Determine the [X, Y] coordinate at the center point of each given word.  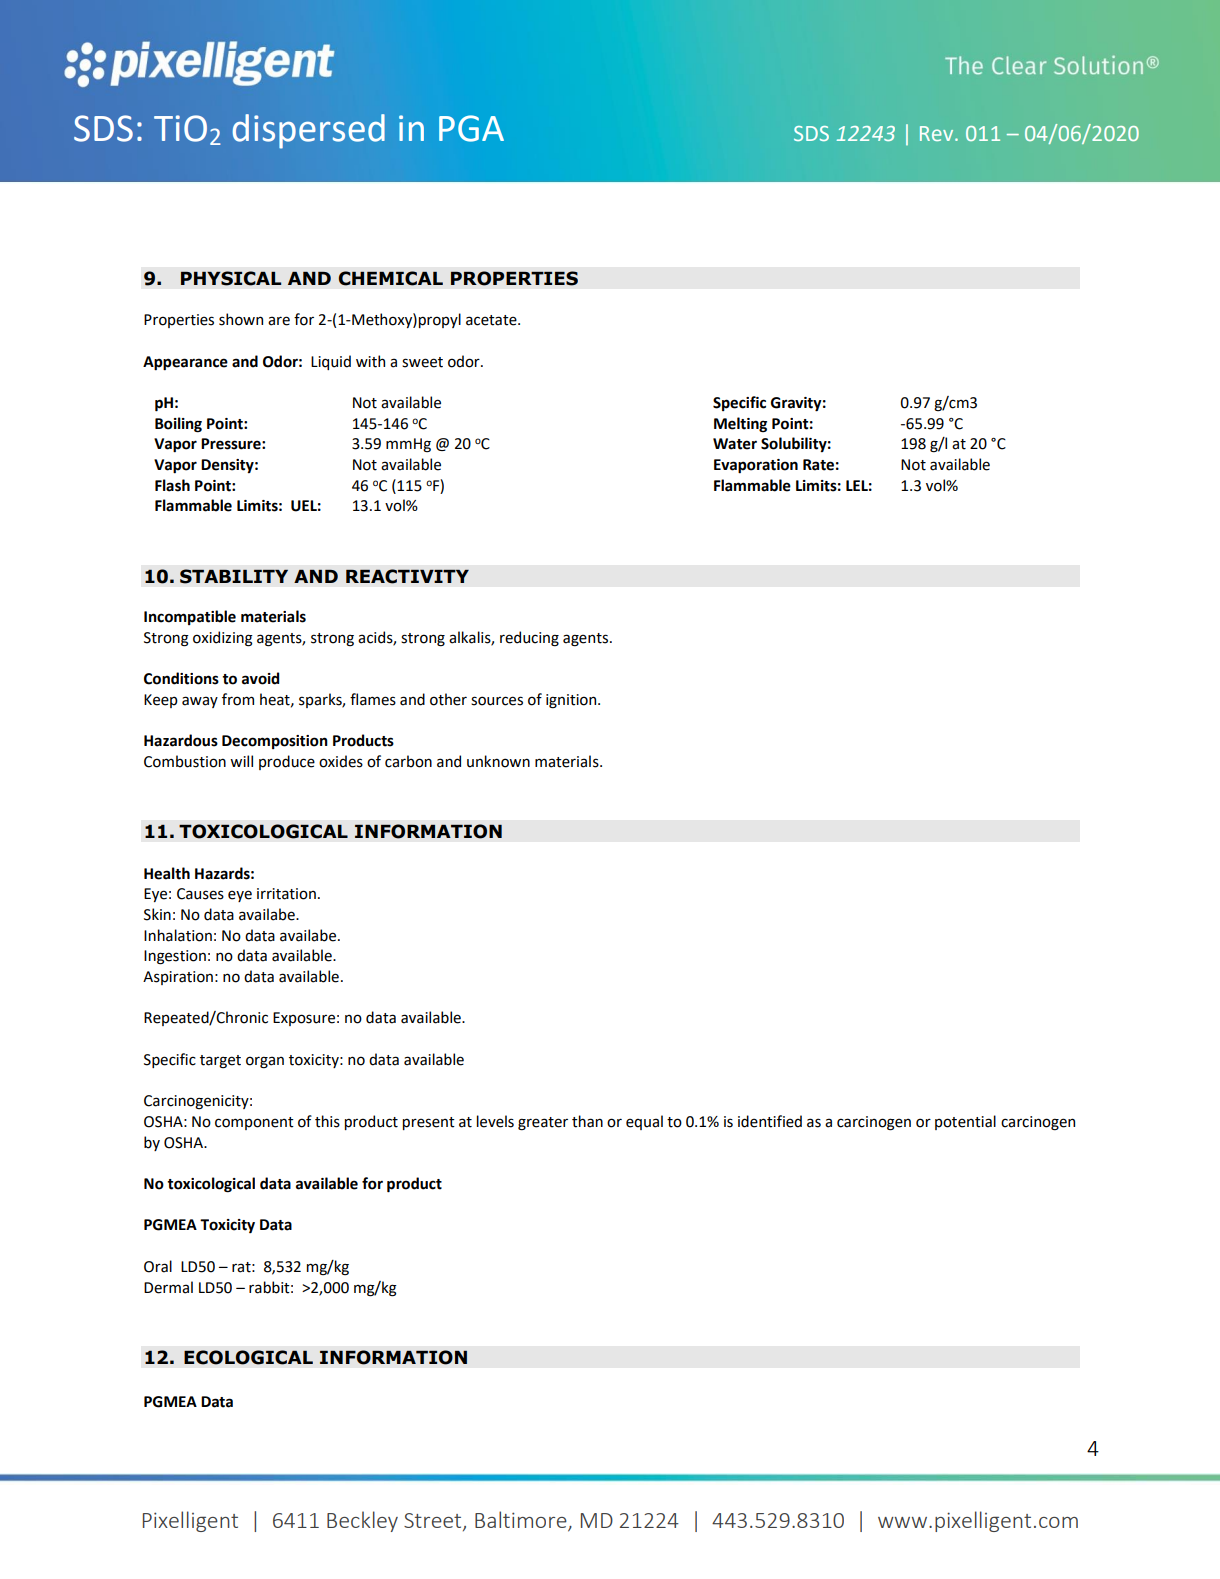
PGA [471, 128]
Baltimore [522, 1521]
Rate [818, 465]
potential [965, 1122]
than [587, 1121]
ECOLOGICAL [248, 1357]
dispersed [309, 131]
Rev [938, 133]
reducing [529, 639]
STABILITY [234, 576]
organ [265, 1062]
